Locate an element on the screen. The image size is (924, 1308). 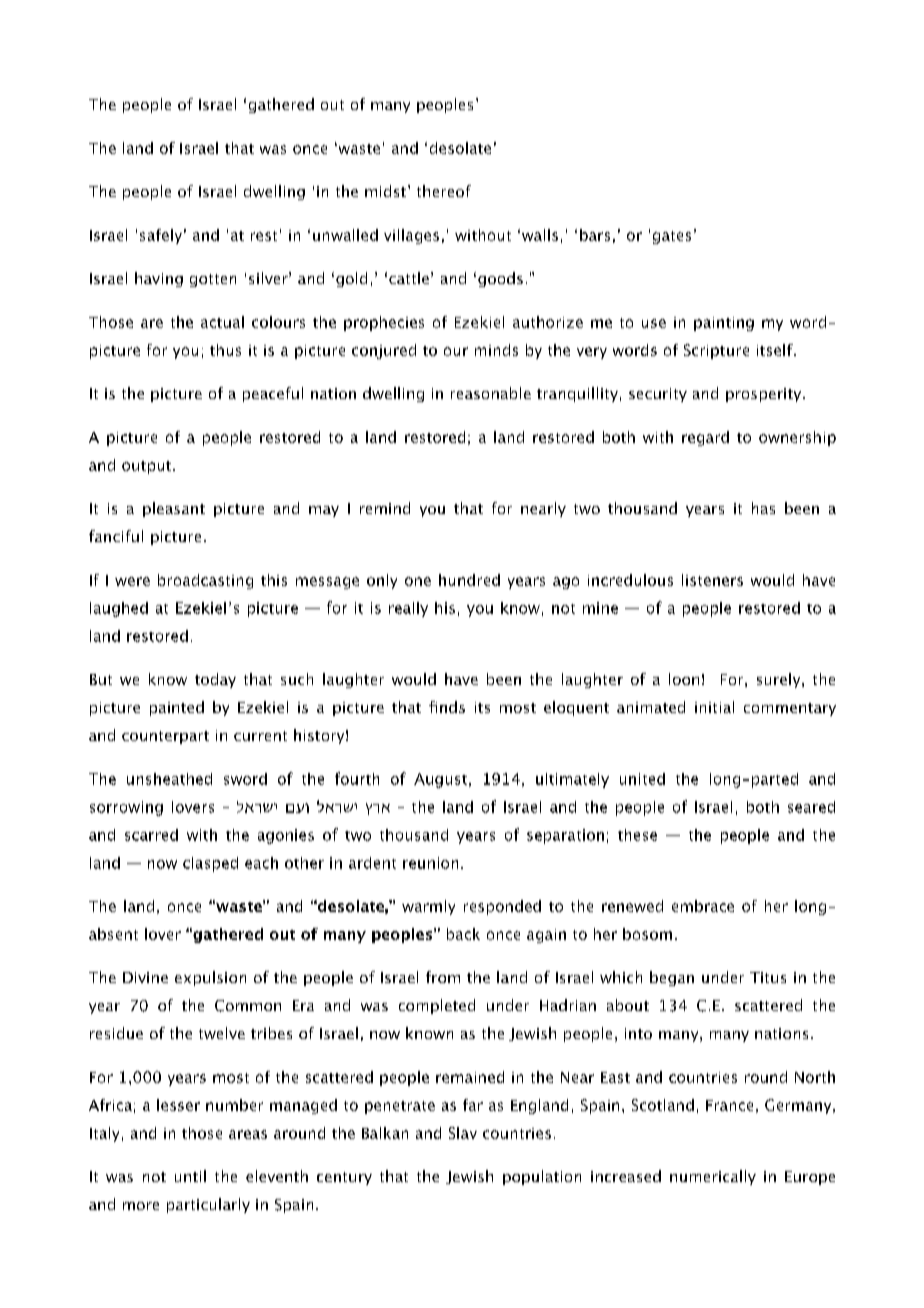
finds is located at coordinates (447, 707).
